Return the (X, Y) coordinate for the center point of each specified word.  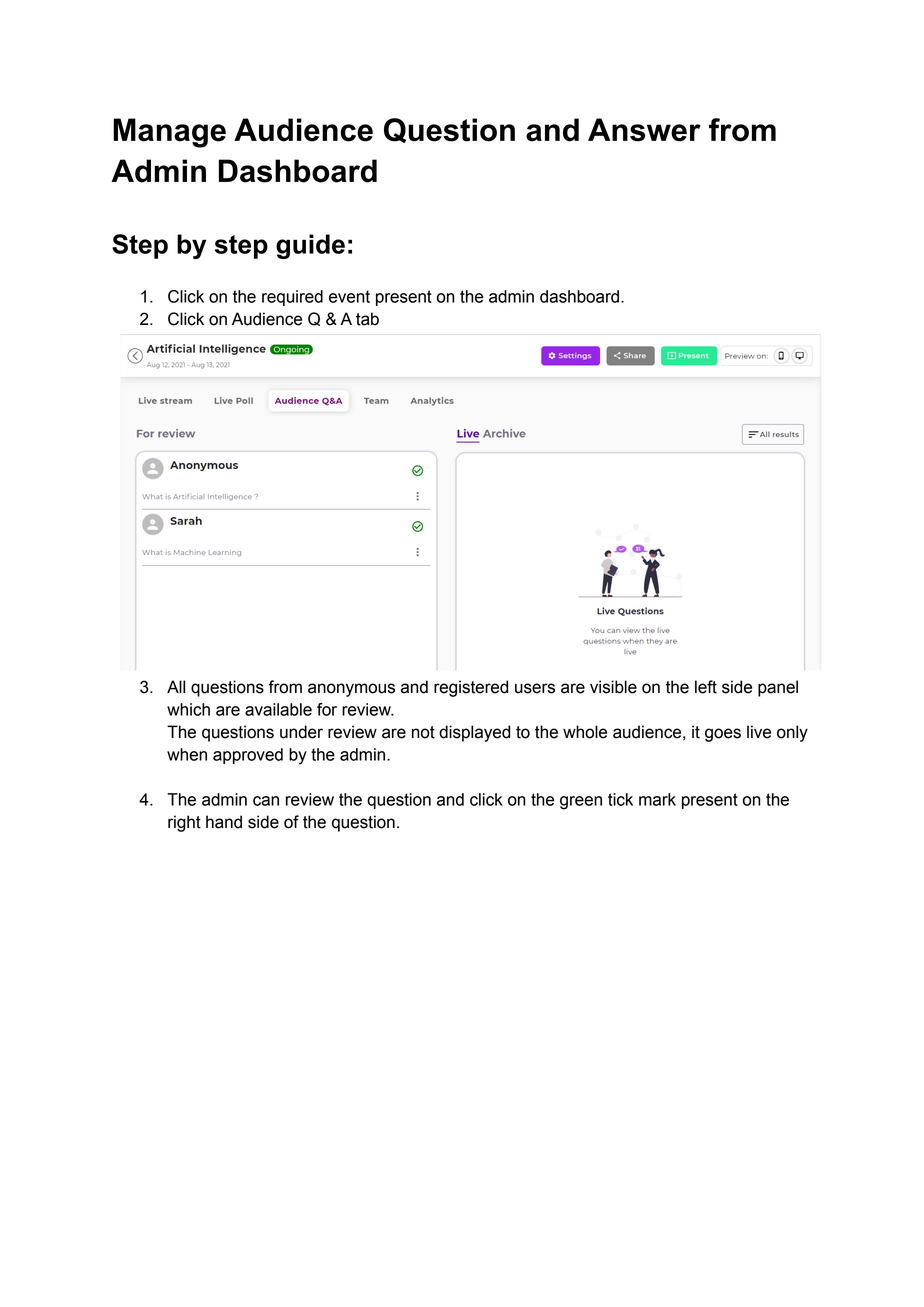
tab (367, 319)
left (706, 687)
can (266, 801)
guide (310, 246)
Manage (169, 133)
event (349, 296)
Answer (644, 130)
